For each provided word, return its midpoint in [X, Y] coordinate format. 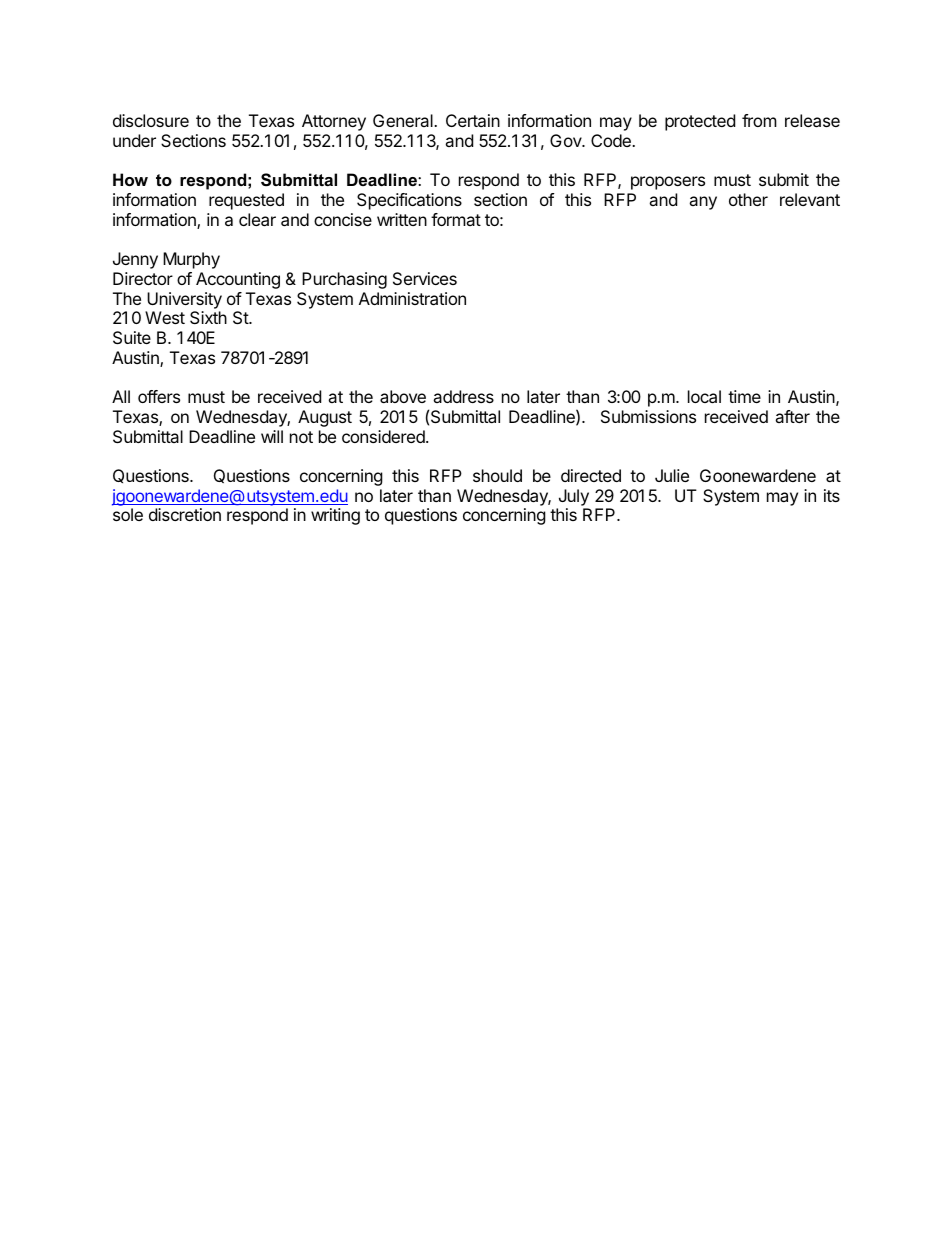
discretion [185, 514]
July [574, 497]
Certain [473, 120]
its [832, 495]
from [759, 120]
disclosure [151, 120]
